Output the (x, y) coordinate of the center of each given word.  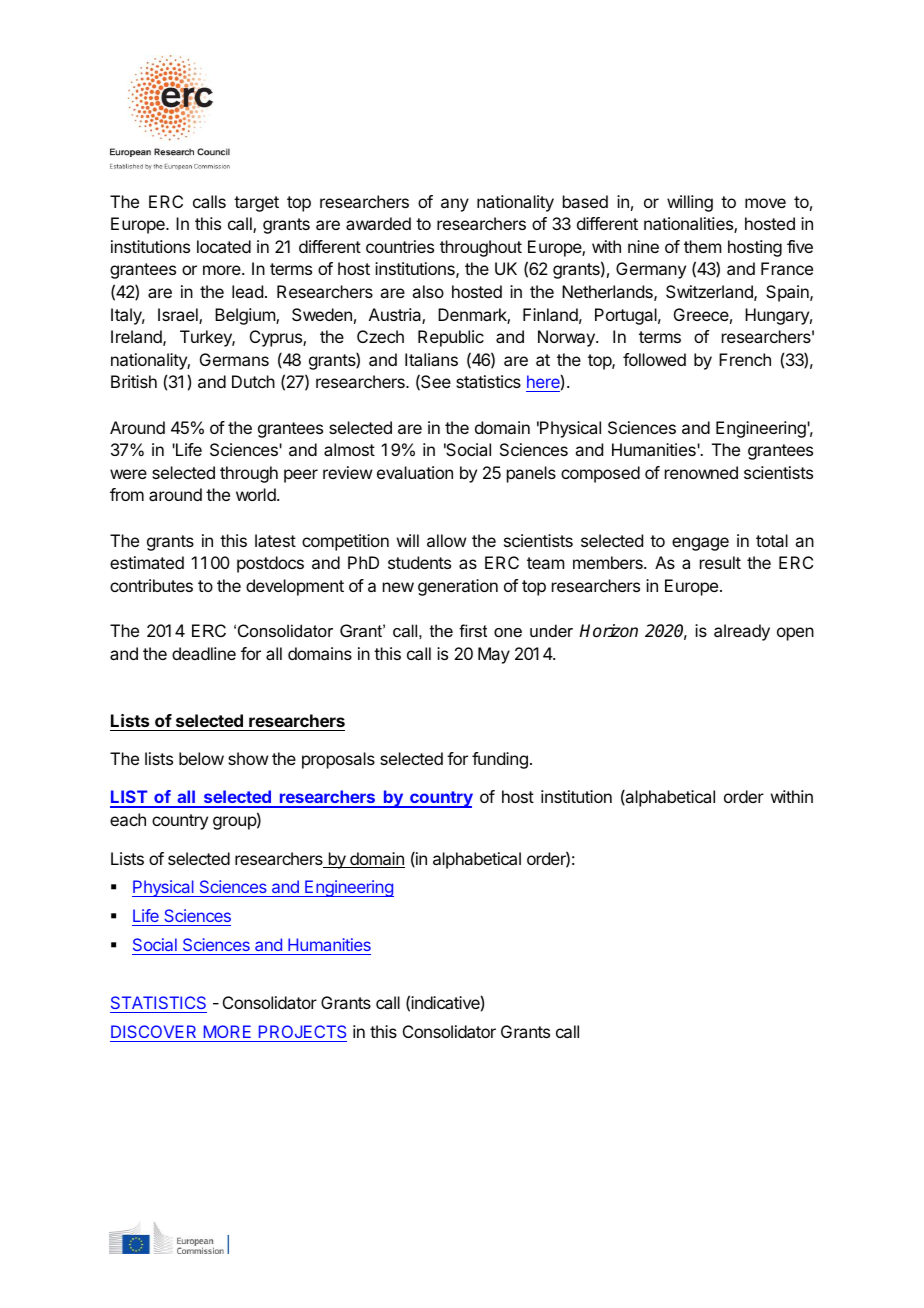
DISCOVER (155, 1033)
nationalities (689, 225)
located (224, 246)
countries (400, 246)
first (473, 630)
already (742, 632)
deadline (204, 653)
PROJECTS (301, 1033)
